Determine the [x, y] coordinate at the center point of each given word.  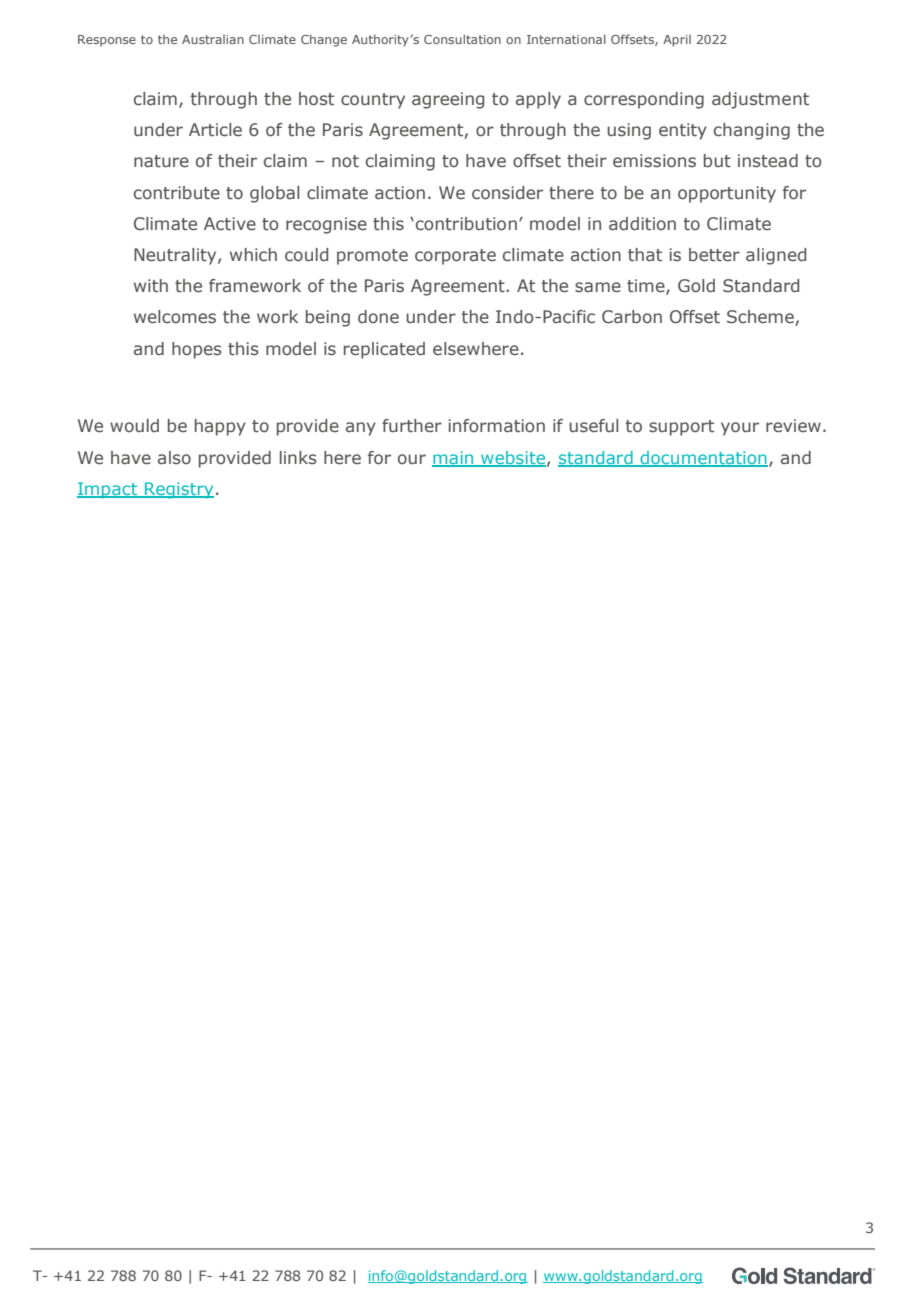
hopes [197, 350]
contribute [177, 193]
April [677, 40]
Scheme [761, 318]
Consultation [462, 39]
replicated [384, 350]
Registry [178, 490]
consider [507, 193]
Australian [213, 39]
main [454, 458]
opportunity [727, 194]
